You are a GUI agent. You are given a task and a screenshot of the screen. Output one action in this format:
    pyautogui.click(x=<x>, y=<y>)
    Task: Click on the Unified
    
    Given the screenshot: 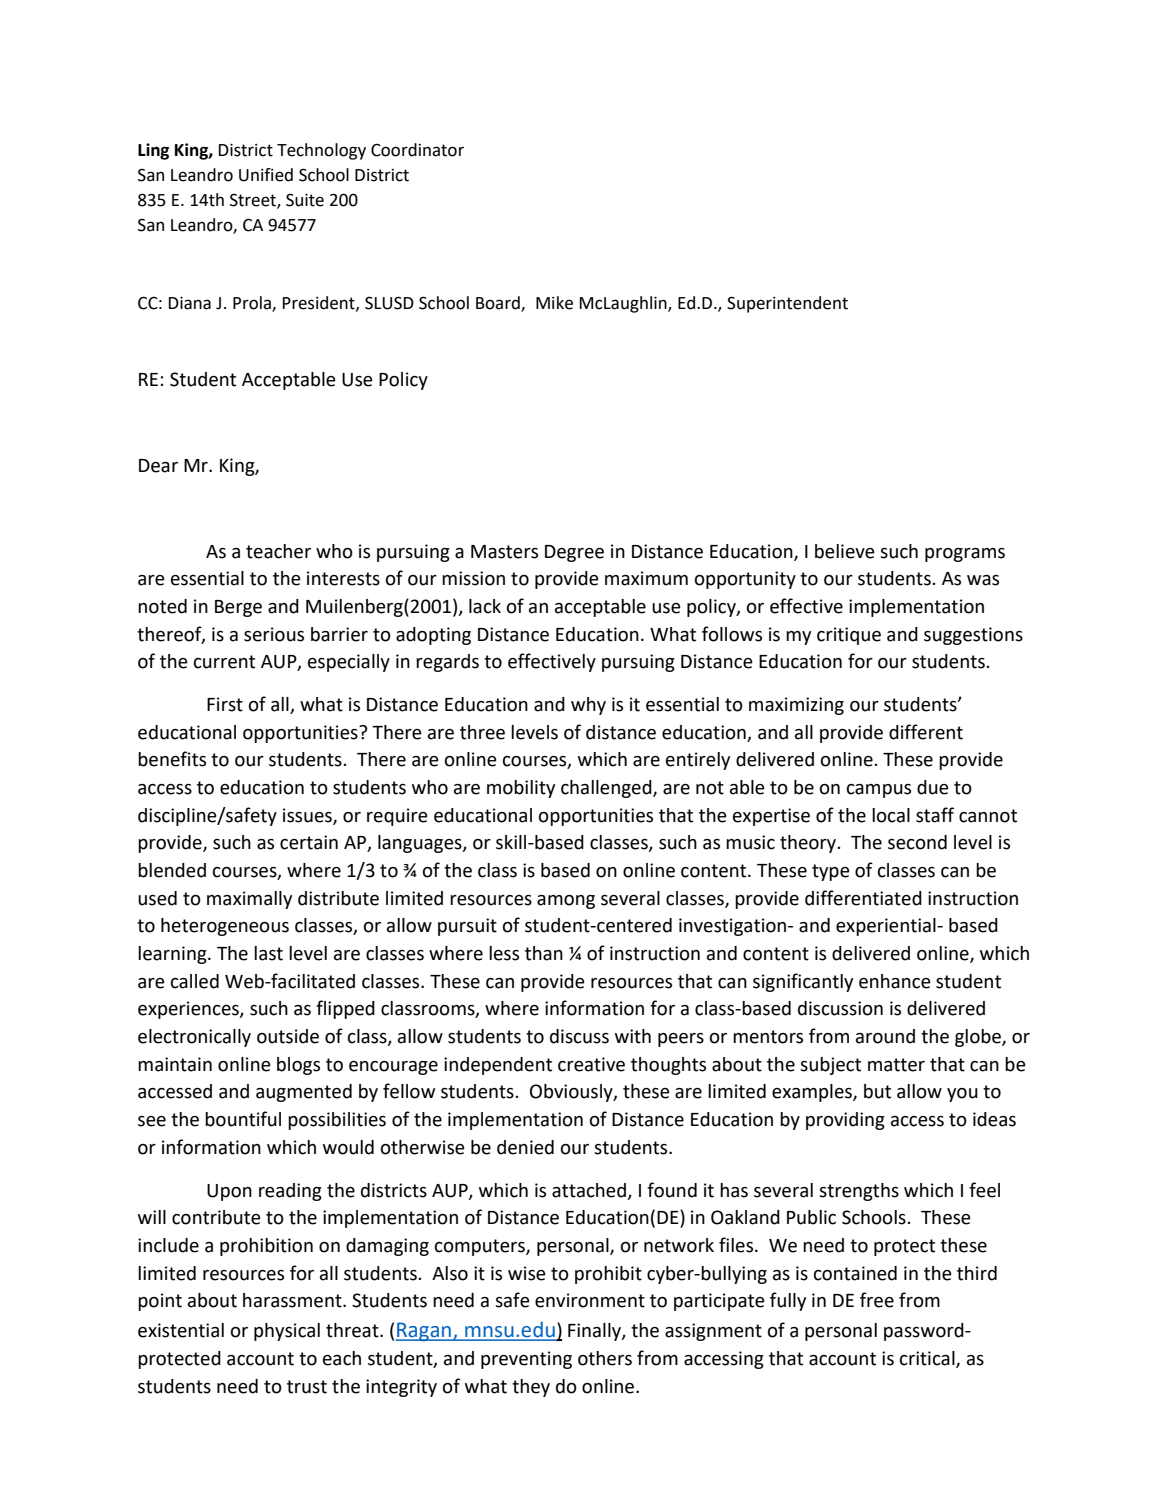 What is the action you would take?
    pyautogui.click(x=266, y=175)
